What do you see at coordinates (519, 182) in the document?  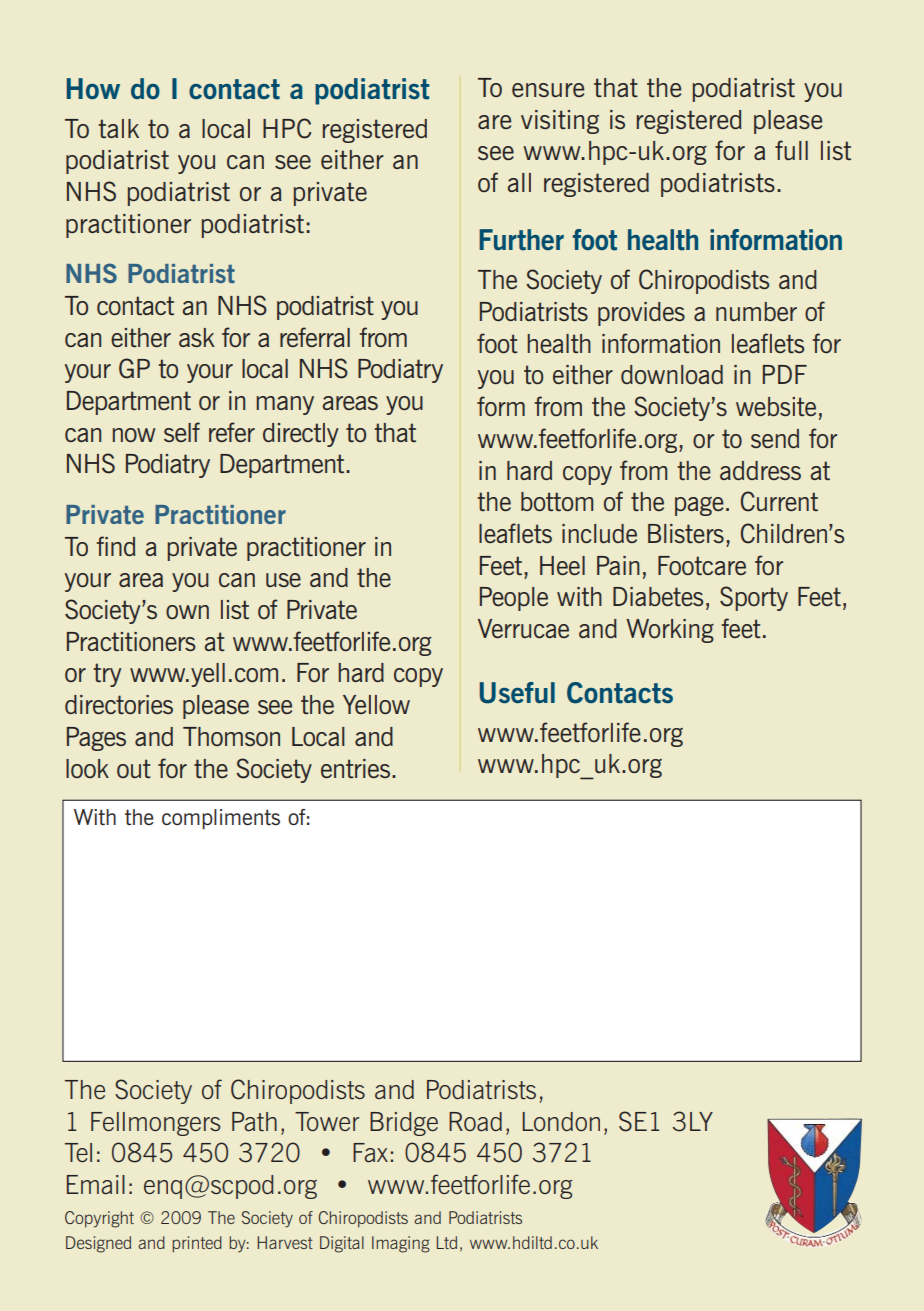 I see `all` at bounding box center [519, 182].
